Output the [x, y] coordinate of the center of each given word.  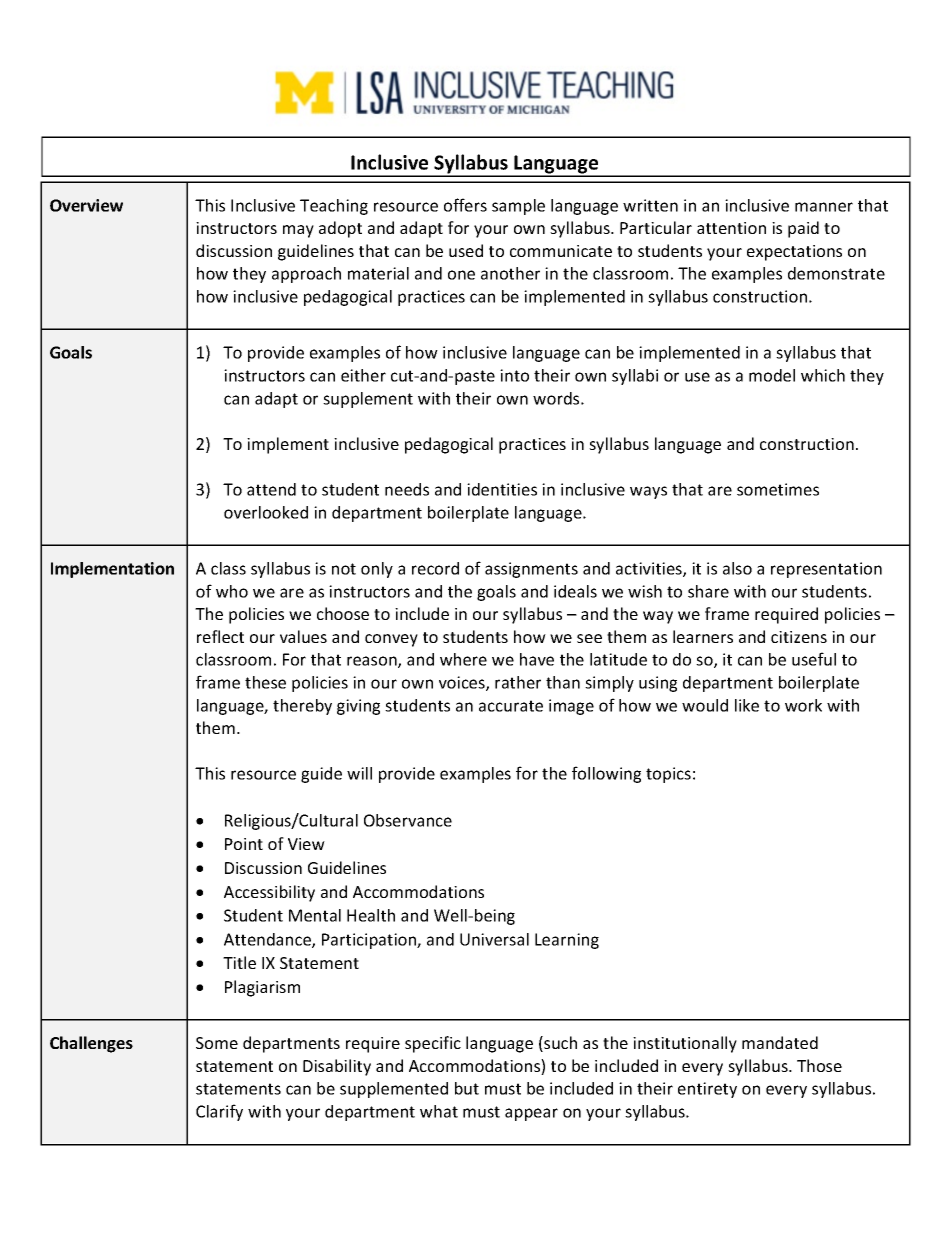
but [467, 1088]
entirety [707, 1090]
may [298, 231]
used [466, 250]
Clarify [219, 1112]
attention [731, 228]
